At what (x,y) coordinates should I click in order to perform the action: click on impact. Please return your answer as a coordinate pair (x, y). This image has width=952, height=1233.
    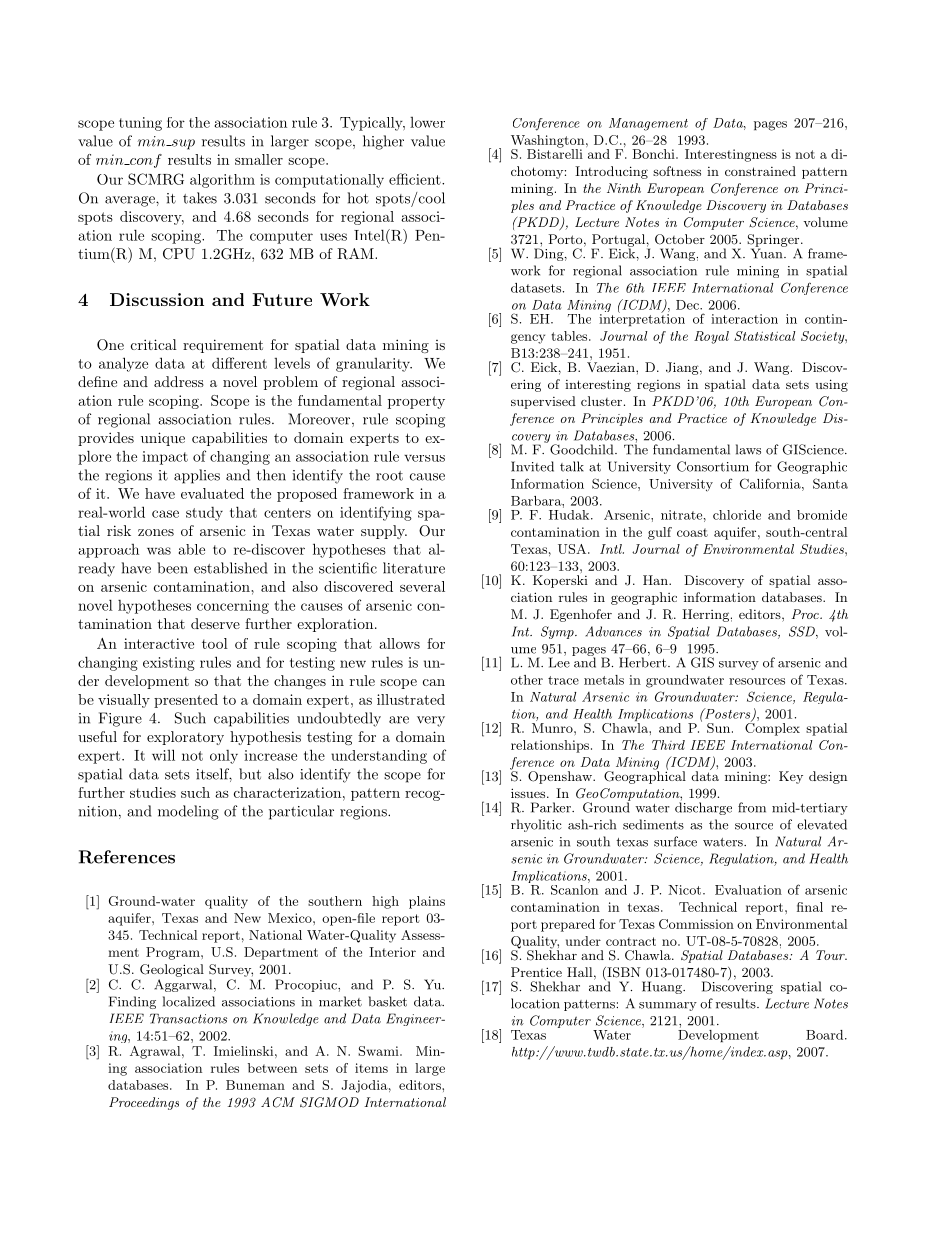
    Looking at the image, I should click on (165, 458).
